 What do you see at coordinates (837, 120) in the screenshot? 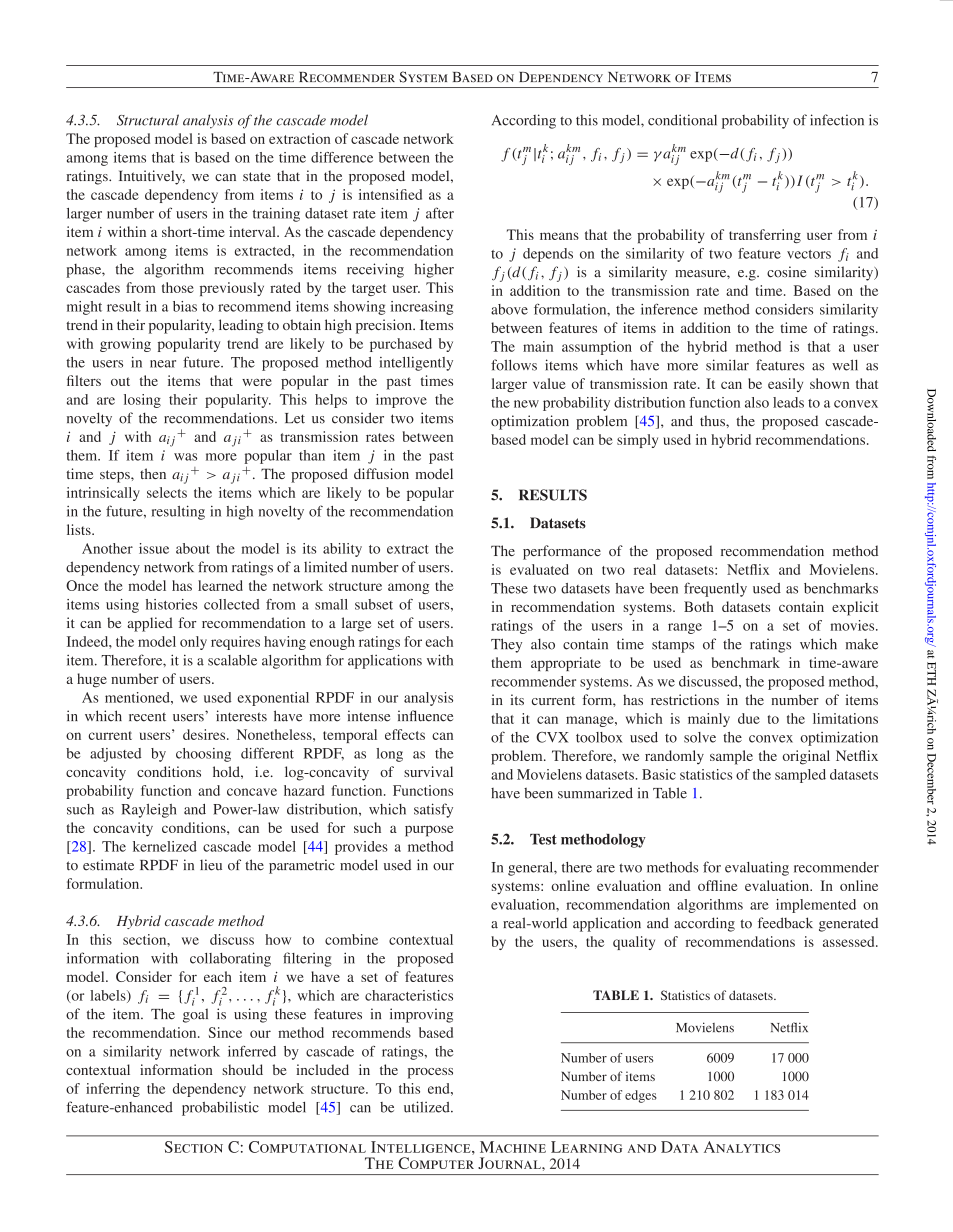
I see `infection` at bounding box center [837, 120].
